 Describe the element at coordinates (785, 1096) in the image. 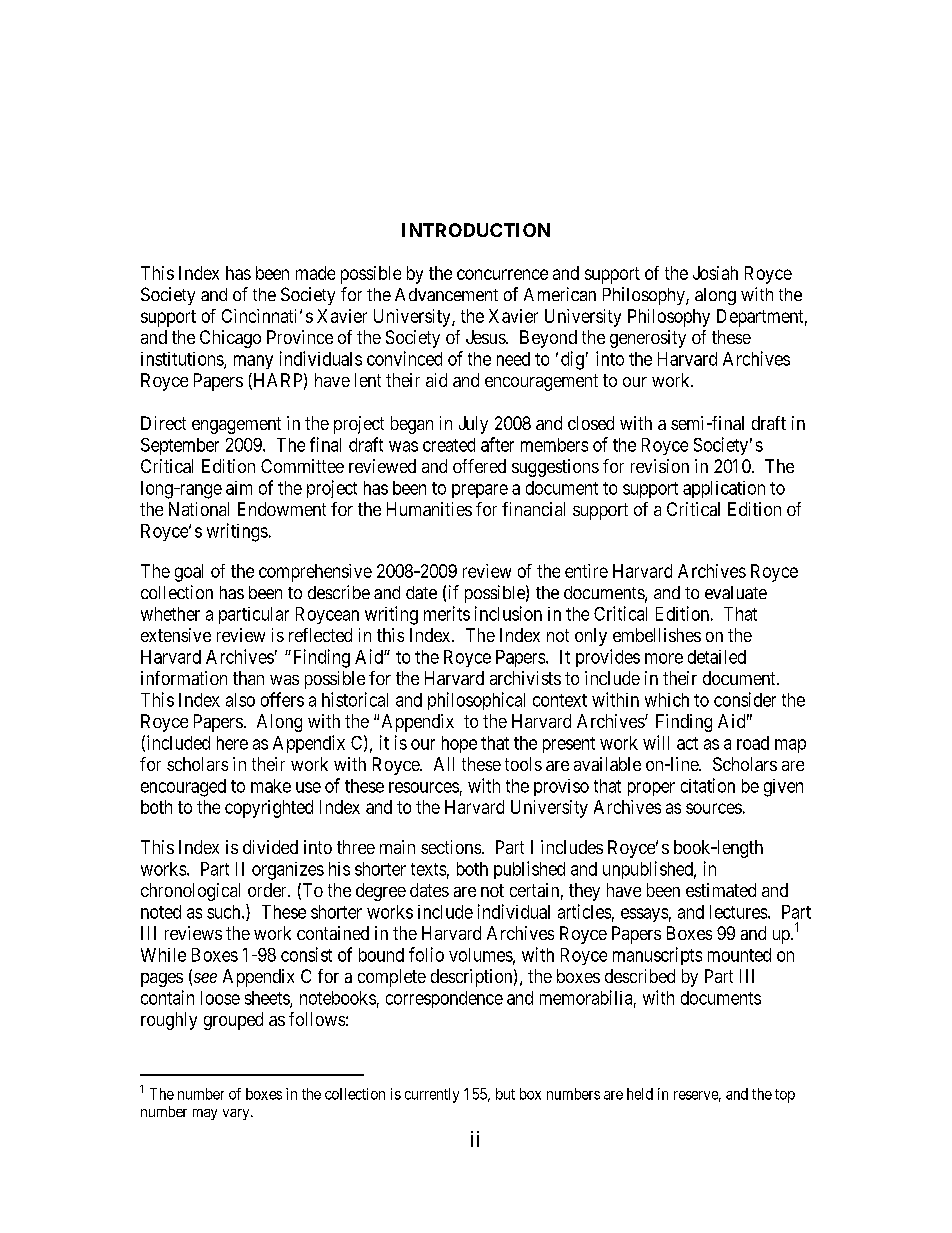

I see `top` at that location.
